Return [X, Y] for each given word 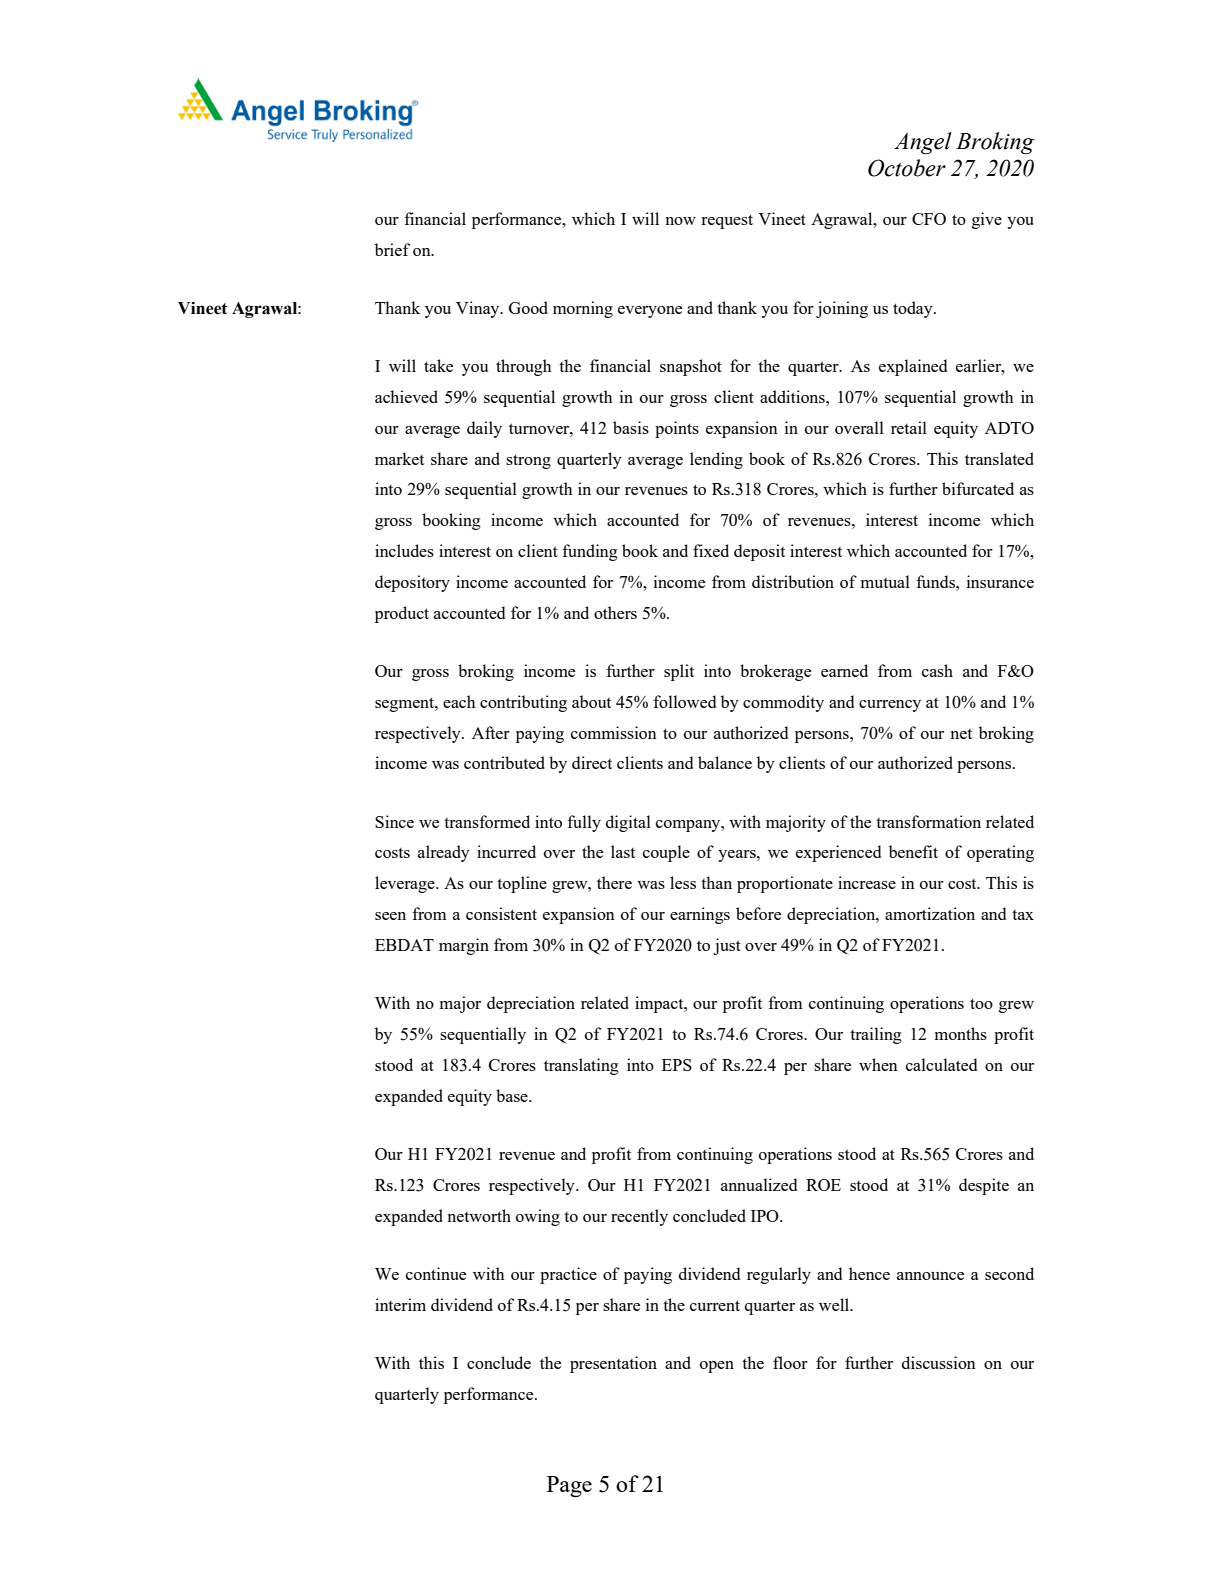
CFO [929, 219]
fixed [711, 550]
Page [569, 1487]
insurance [1000, 581]
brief [392, 249]
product [402, 614]
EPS [677, 1065]
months [961, 1033]
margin [464, 946]
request [727, 221]
